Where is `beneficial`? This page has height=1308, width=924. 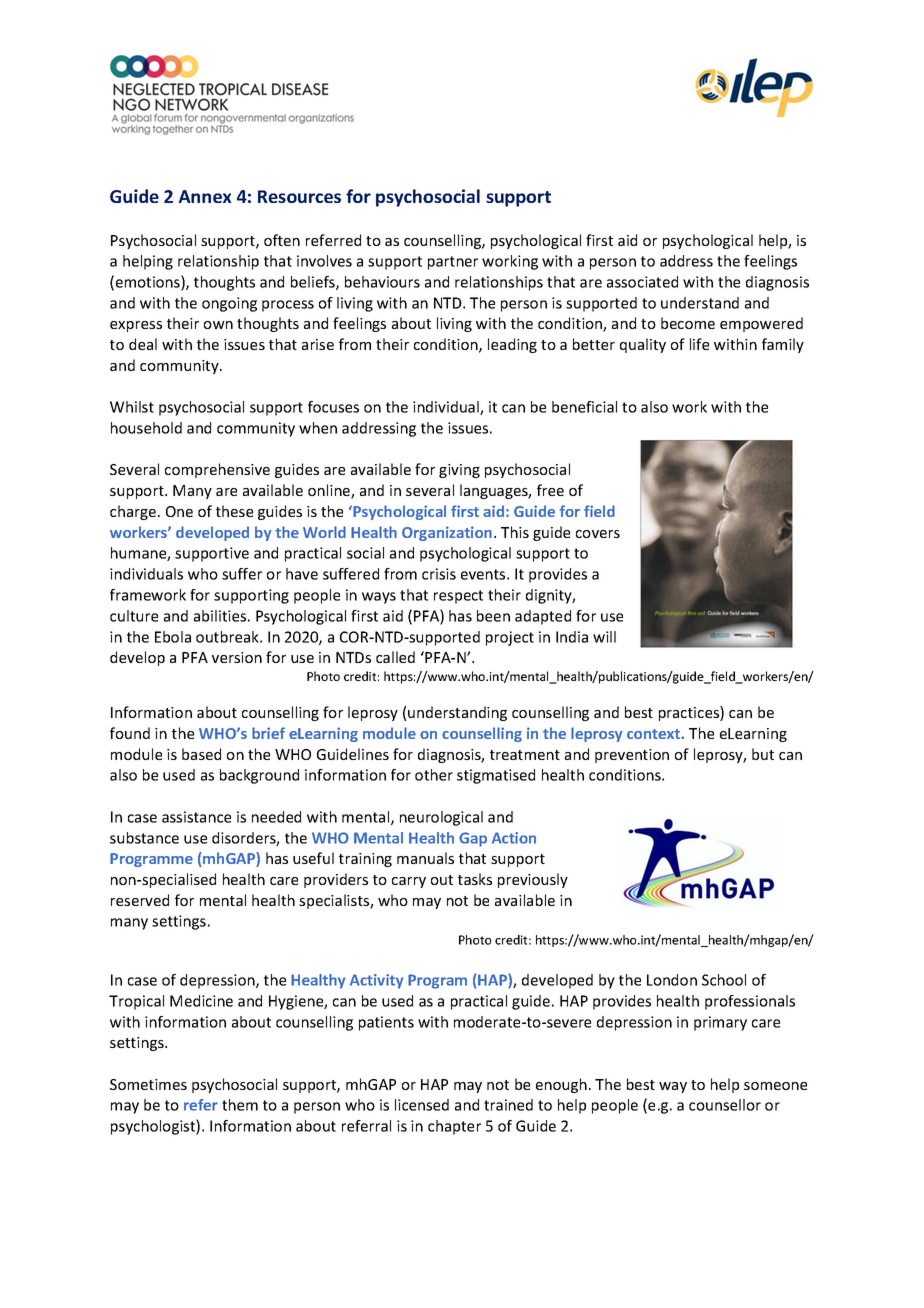
beneficial is located at coordinates (584, 407).
